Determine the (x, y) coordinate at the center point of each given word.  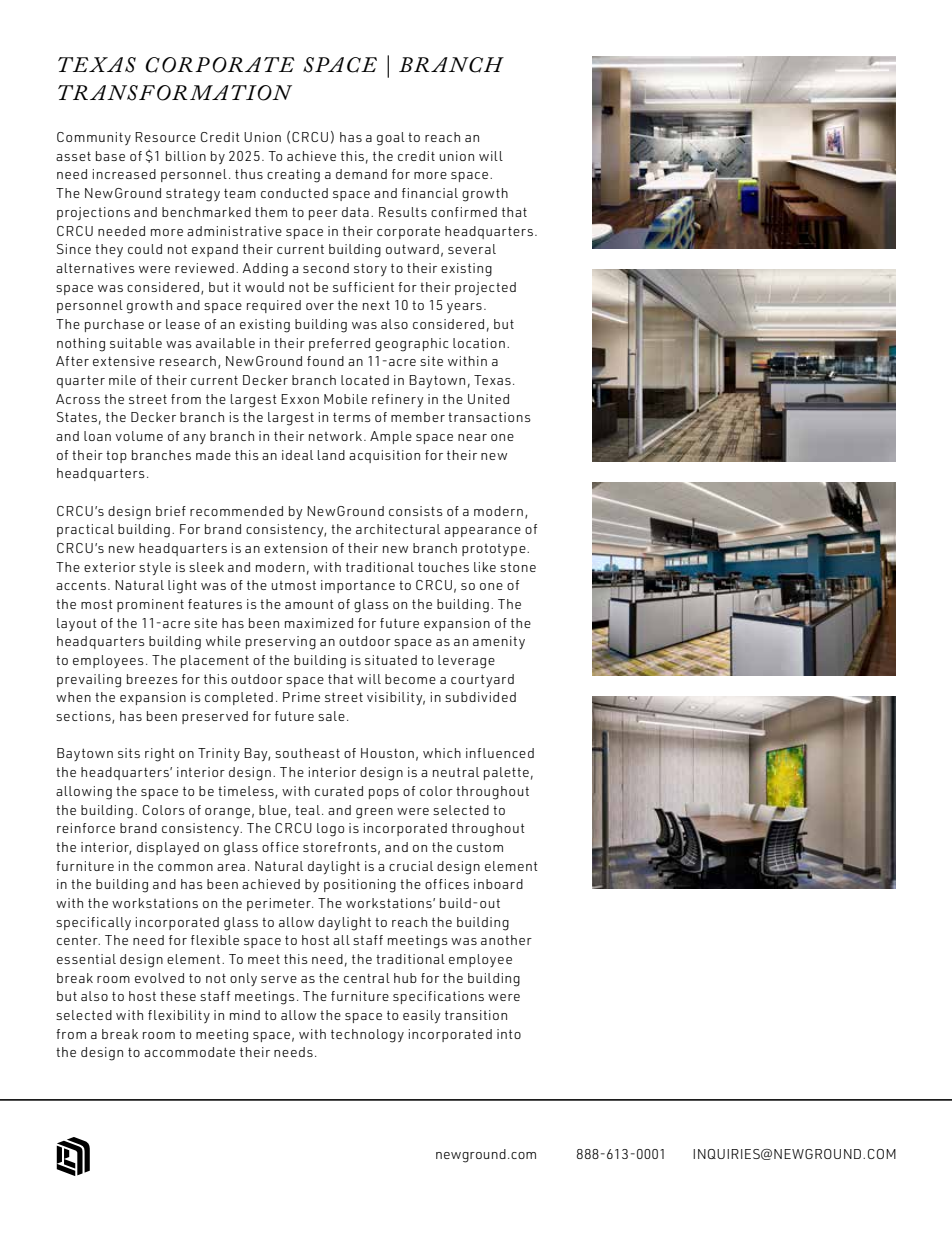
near (472, 437)
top (116, 457)
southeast (307, 753)
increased (124, 174)
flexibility (179, 1016)
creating (293, 176)
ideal (297, 455)
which (442, 753)
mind (245, 1015)
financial (430, 193)
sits (129, 753)
